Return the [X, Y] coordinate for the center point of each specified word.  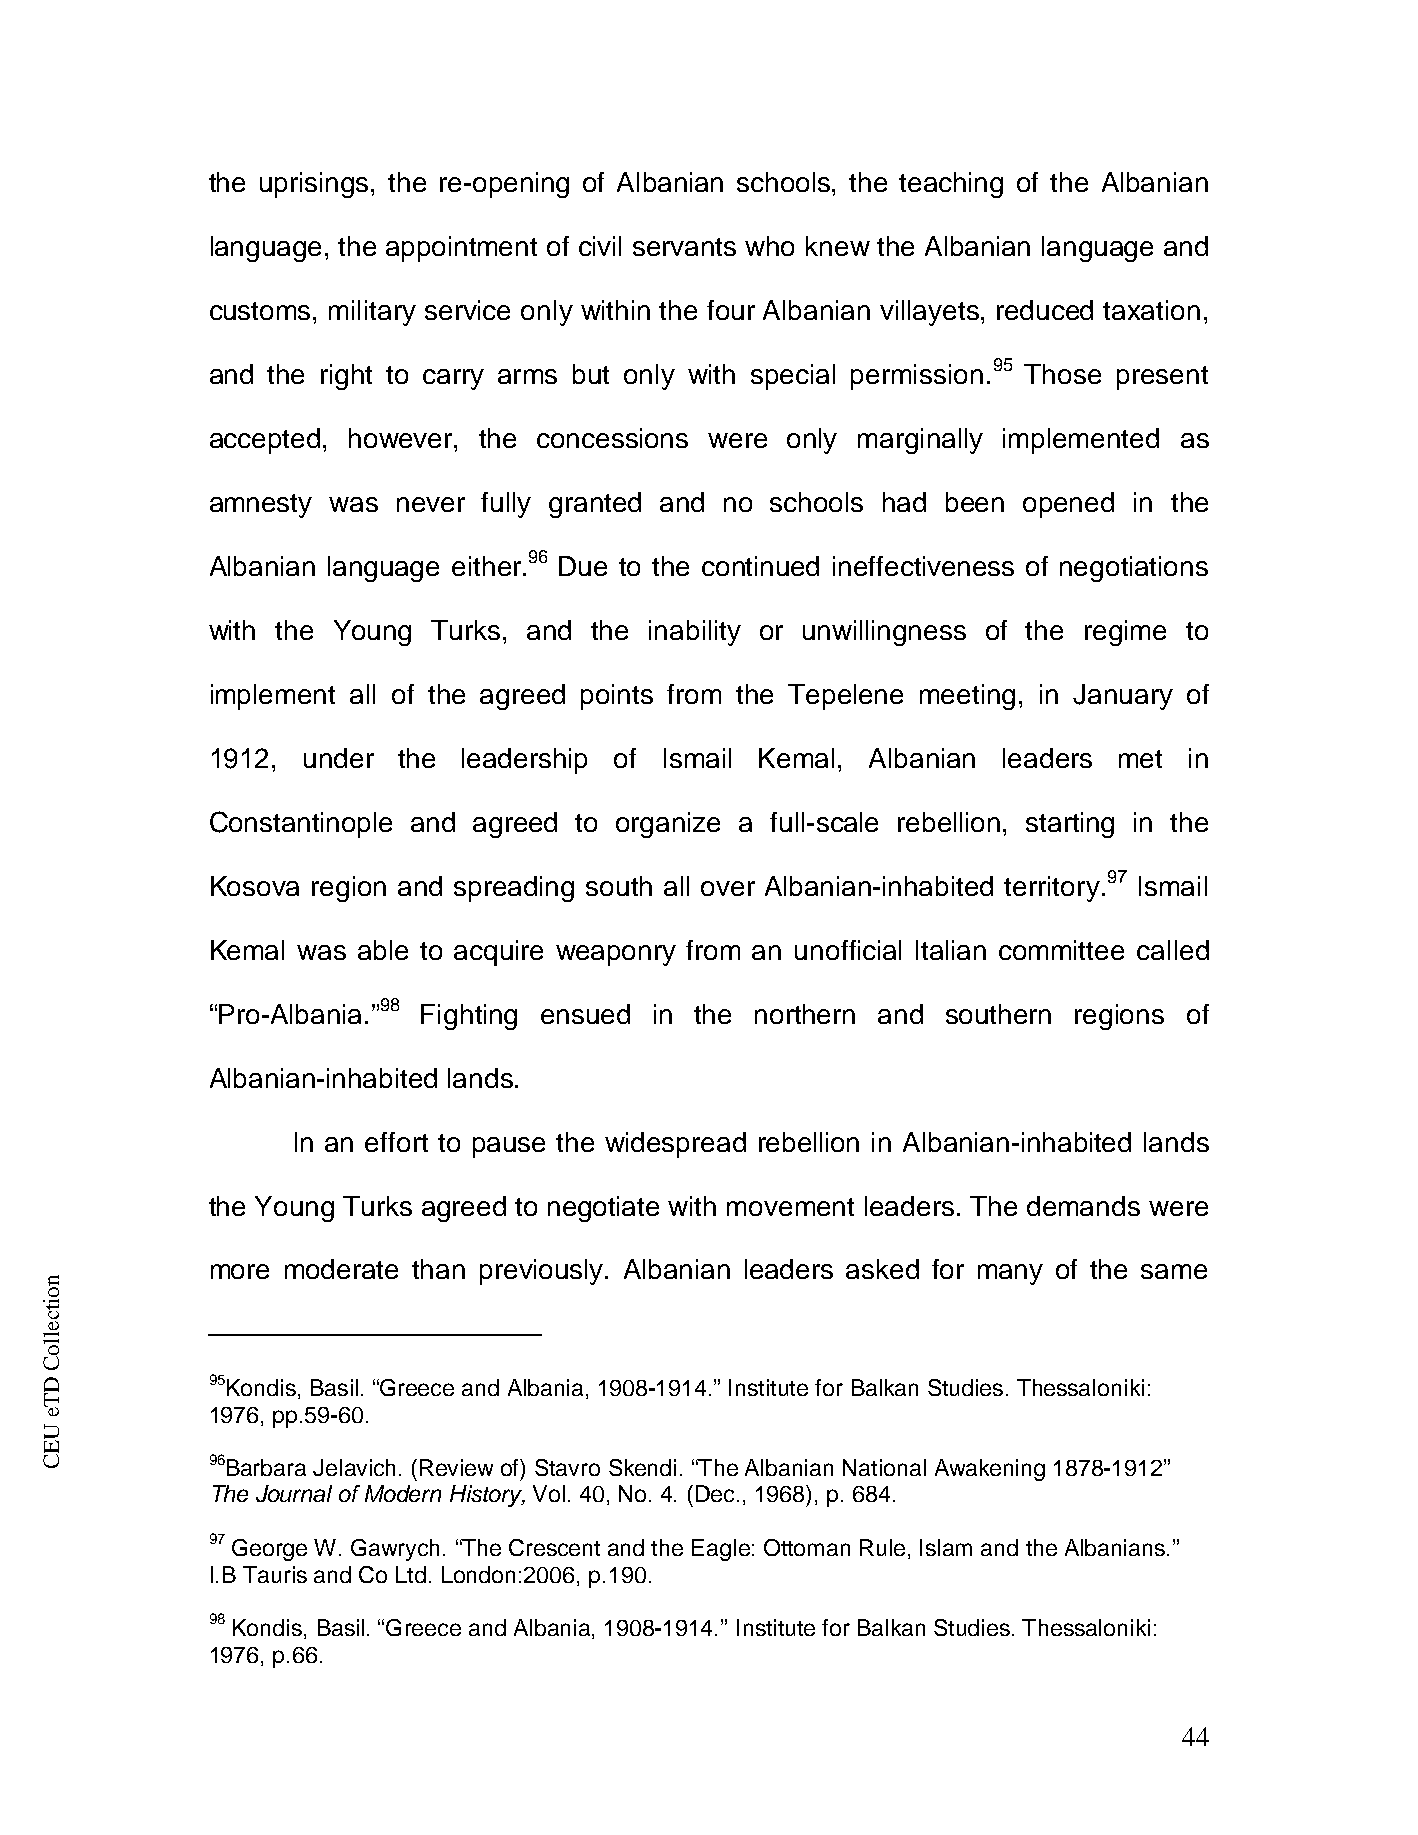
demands [1083, 1206]
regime [1125, 633]
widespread [675, 1145]
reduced [1045, 310]
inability [695, 633]
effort [396, 1142]
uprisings [316, 185]
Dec [717, 1493]
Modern [403, 1493]
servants [684, 247]
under [339, 758]
